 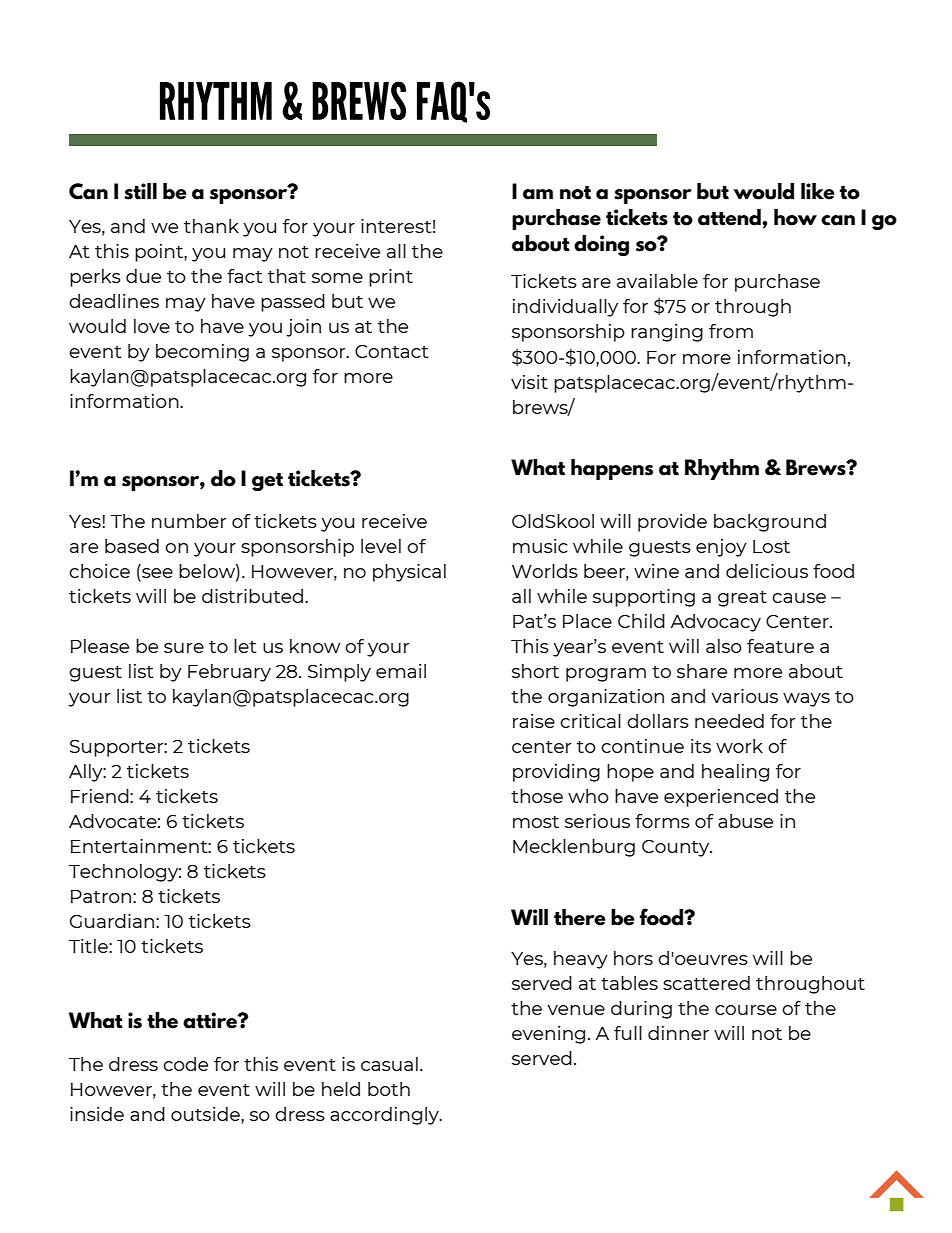 What do you see at coordinates (677, 848) in the screenshot?
I see `County` at bounding box center [677, 848].
